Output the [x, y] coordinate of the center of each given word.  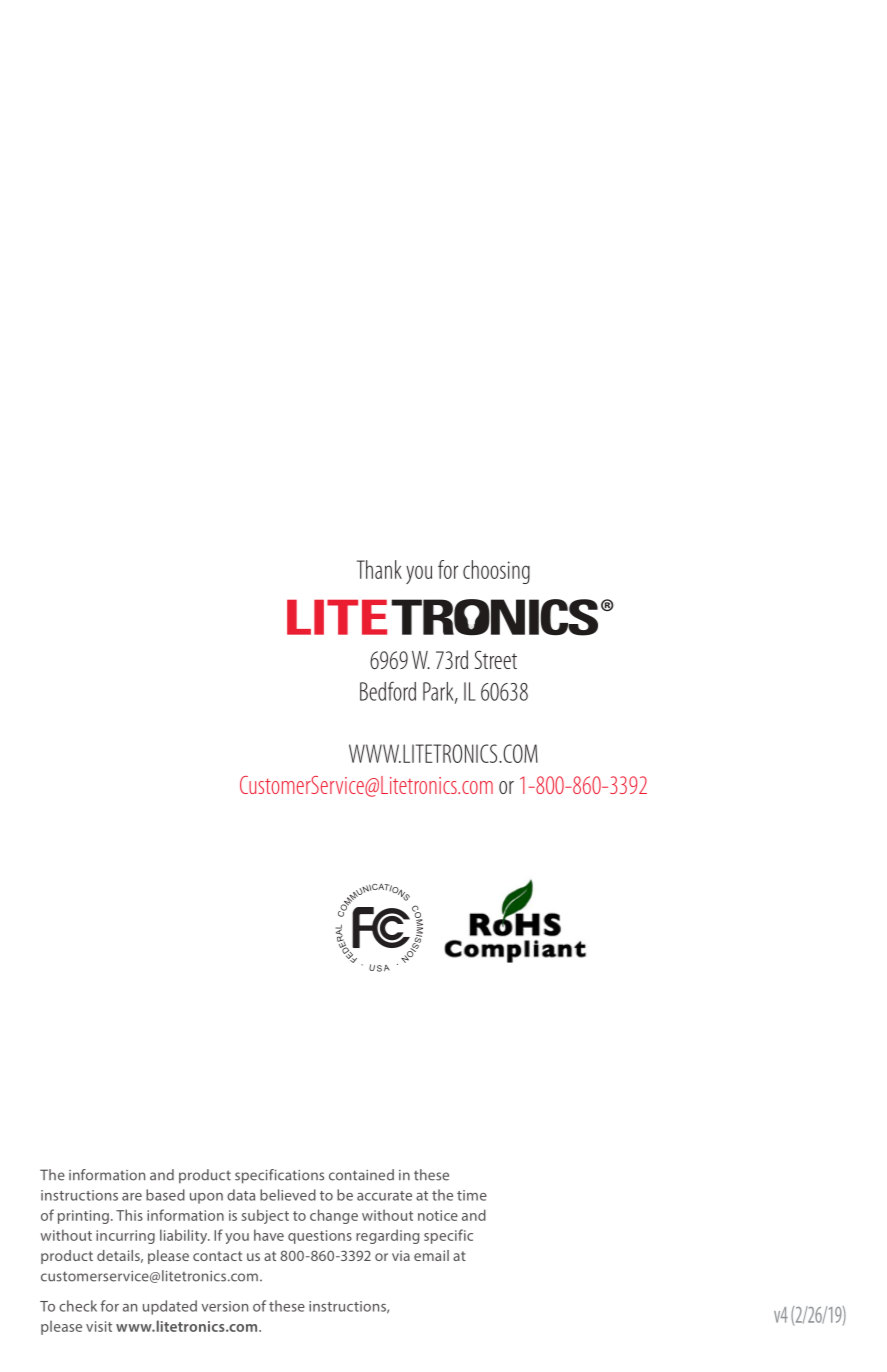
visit [99, 1326]
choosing [496, 572]
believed [288, 1195]
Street [496, 659]
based [165, 1195]
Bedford [388, 691]
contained [361, 1175]
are [132, 1197]
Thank [379, 569]
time [472, 1195]
